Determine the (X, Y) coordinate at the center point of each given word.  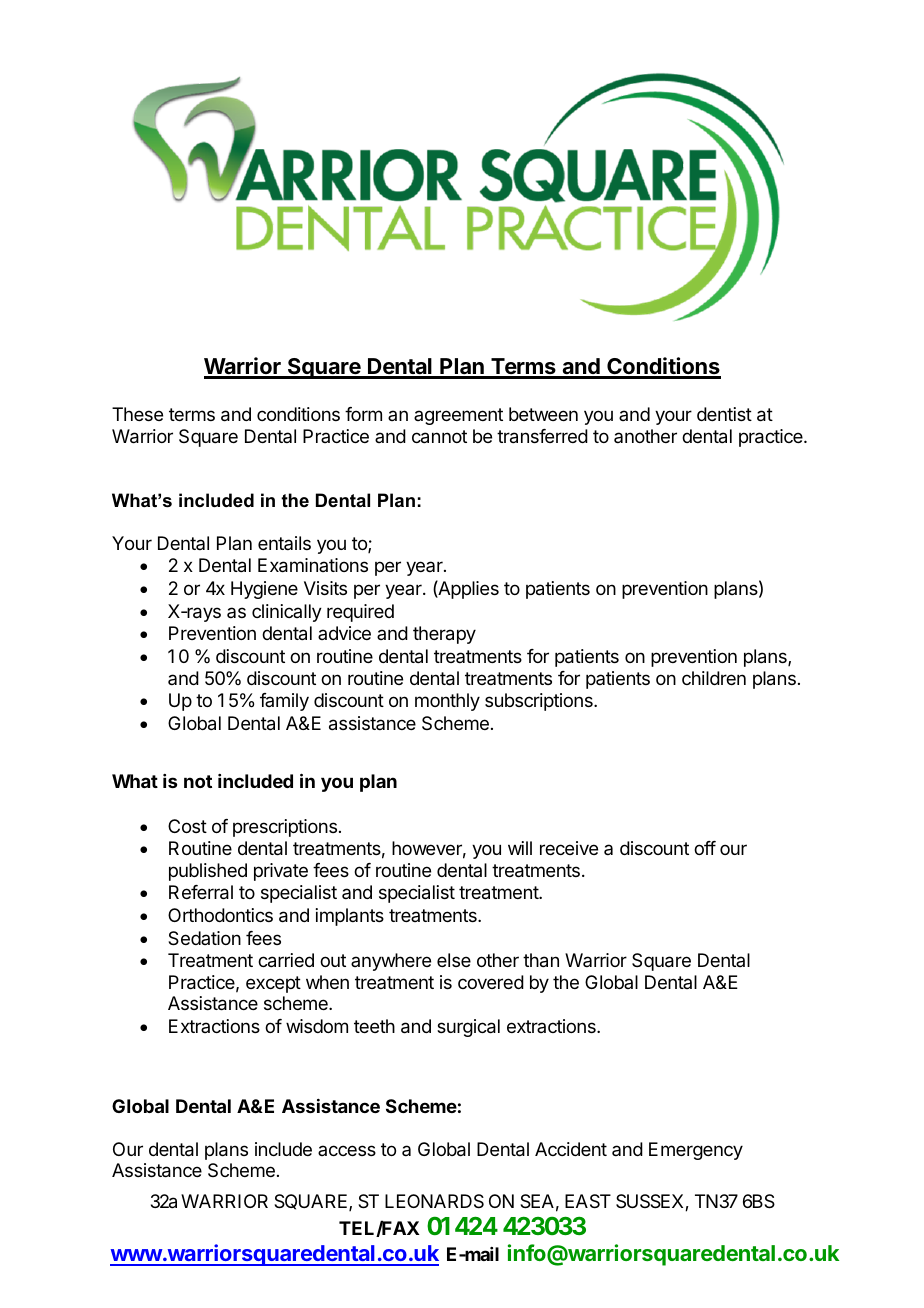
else (454, 960)
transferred (542, 436)
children (714, 678)
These (137, 414)
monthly (447, 702)
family (284, 702)
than (541, 960)
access (347, 1150)
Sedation (204, 938)
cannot (439, 437)
